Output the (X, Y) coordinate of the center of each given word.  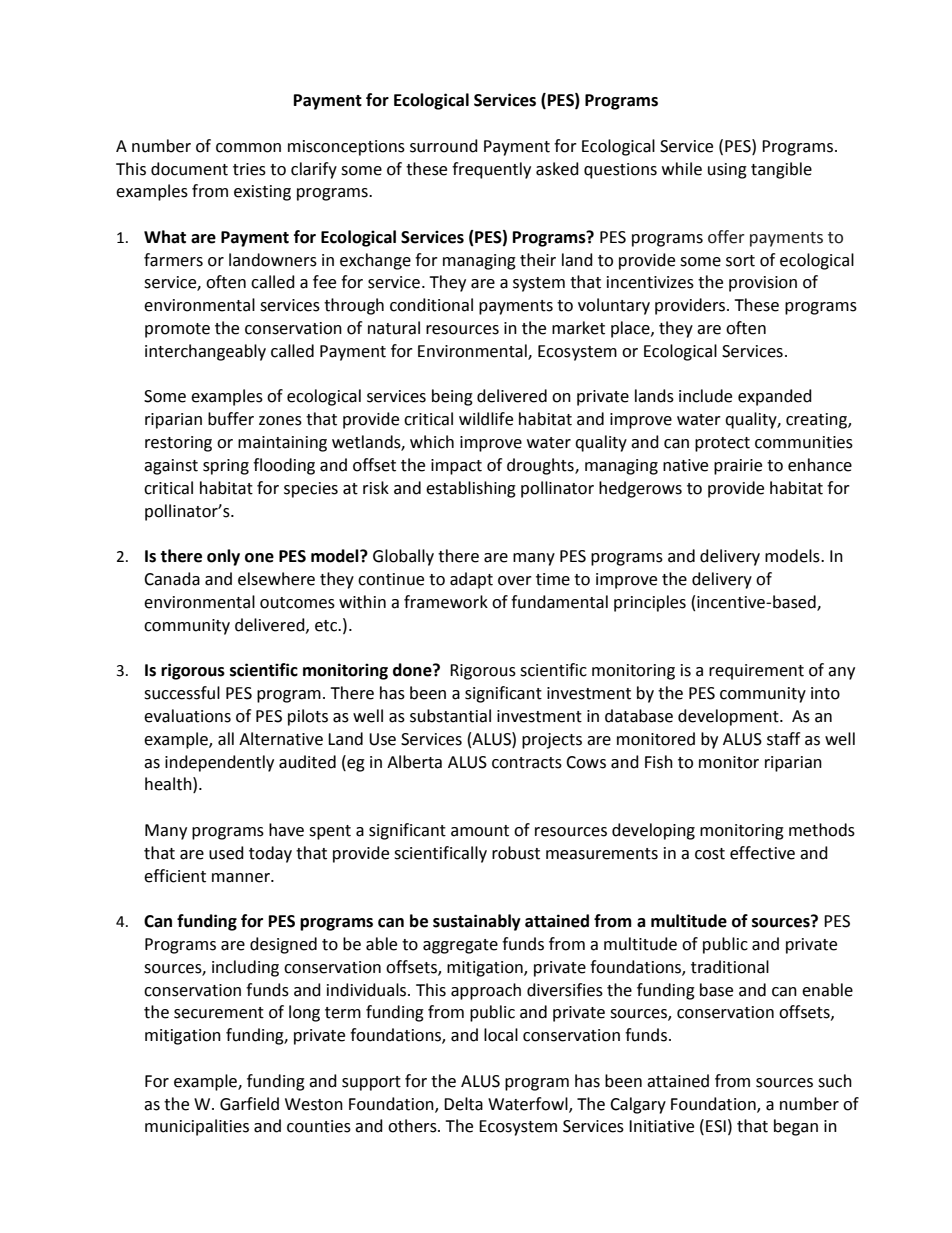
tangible (781, 170)
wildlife (486, 419)
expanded (775, 397)
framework (446, 602)
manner (242, 878)
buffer (231, 419)
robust (516, 853)
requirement (756, 672)
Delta (463, 1104)
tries (249, 169)
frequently (491, 170)
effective (762, 853)
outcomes (297, 603)
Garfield (249, 1104)
